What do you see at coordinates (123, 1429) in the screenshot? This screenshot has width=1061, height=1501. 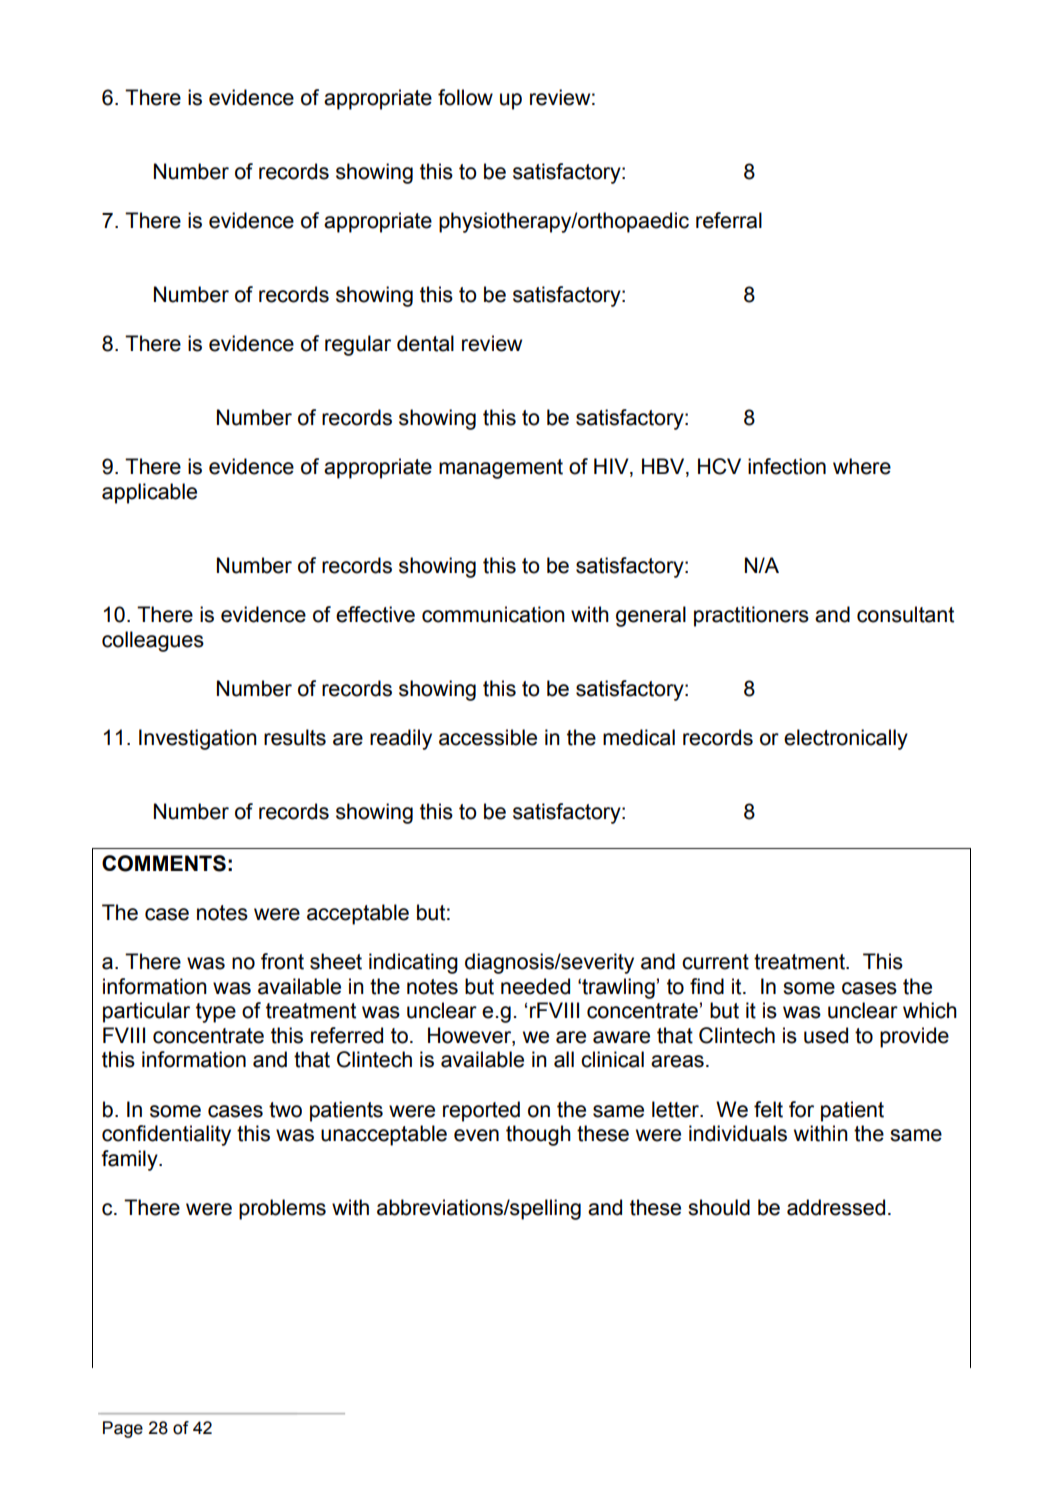 I see `Page` at bounding box center [123, 1429].
